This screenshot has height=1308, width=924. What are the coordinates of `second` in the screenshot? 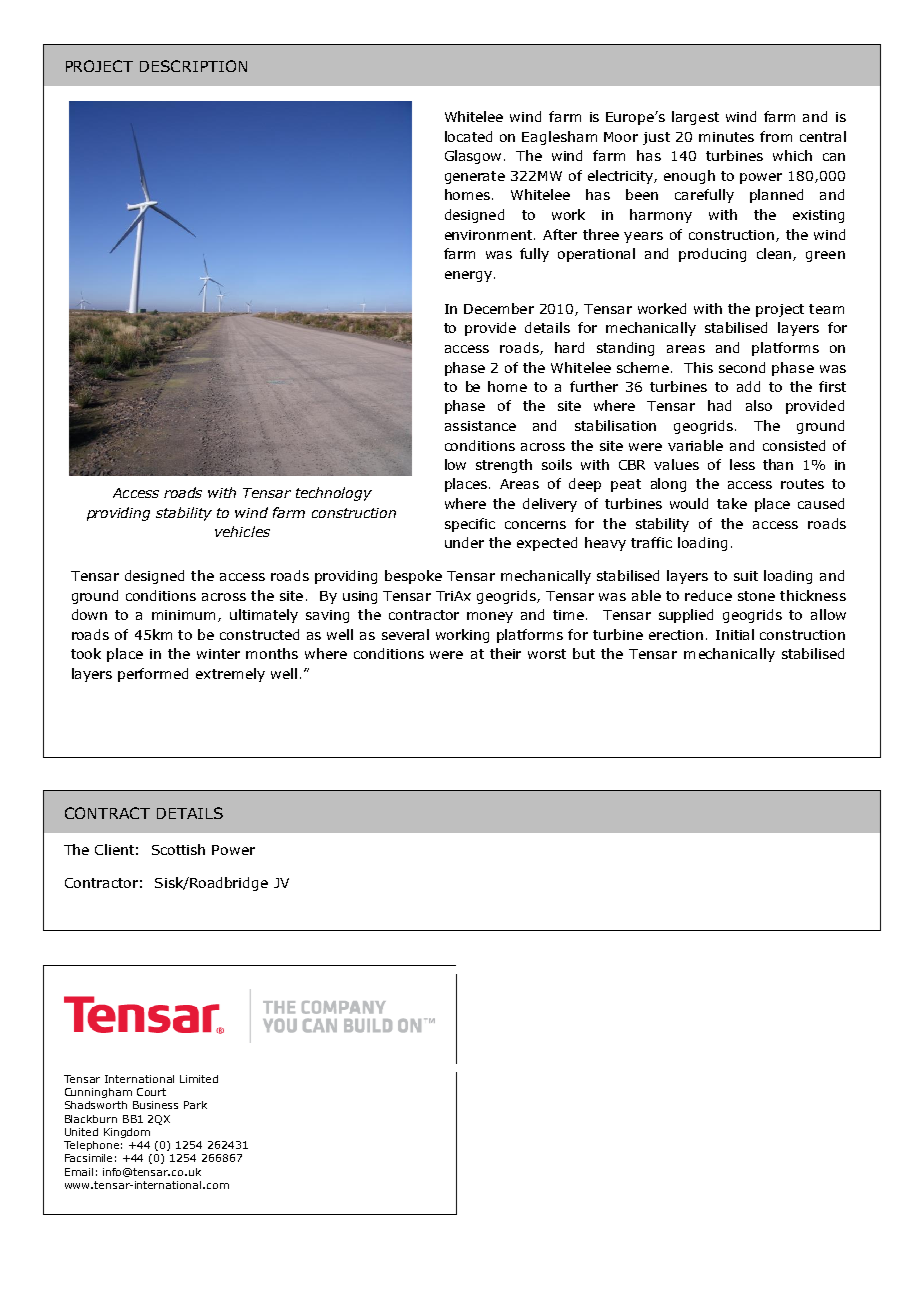 It's located at (742, 367).
